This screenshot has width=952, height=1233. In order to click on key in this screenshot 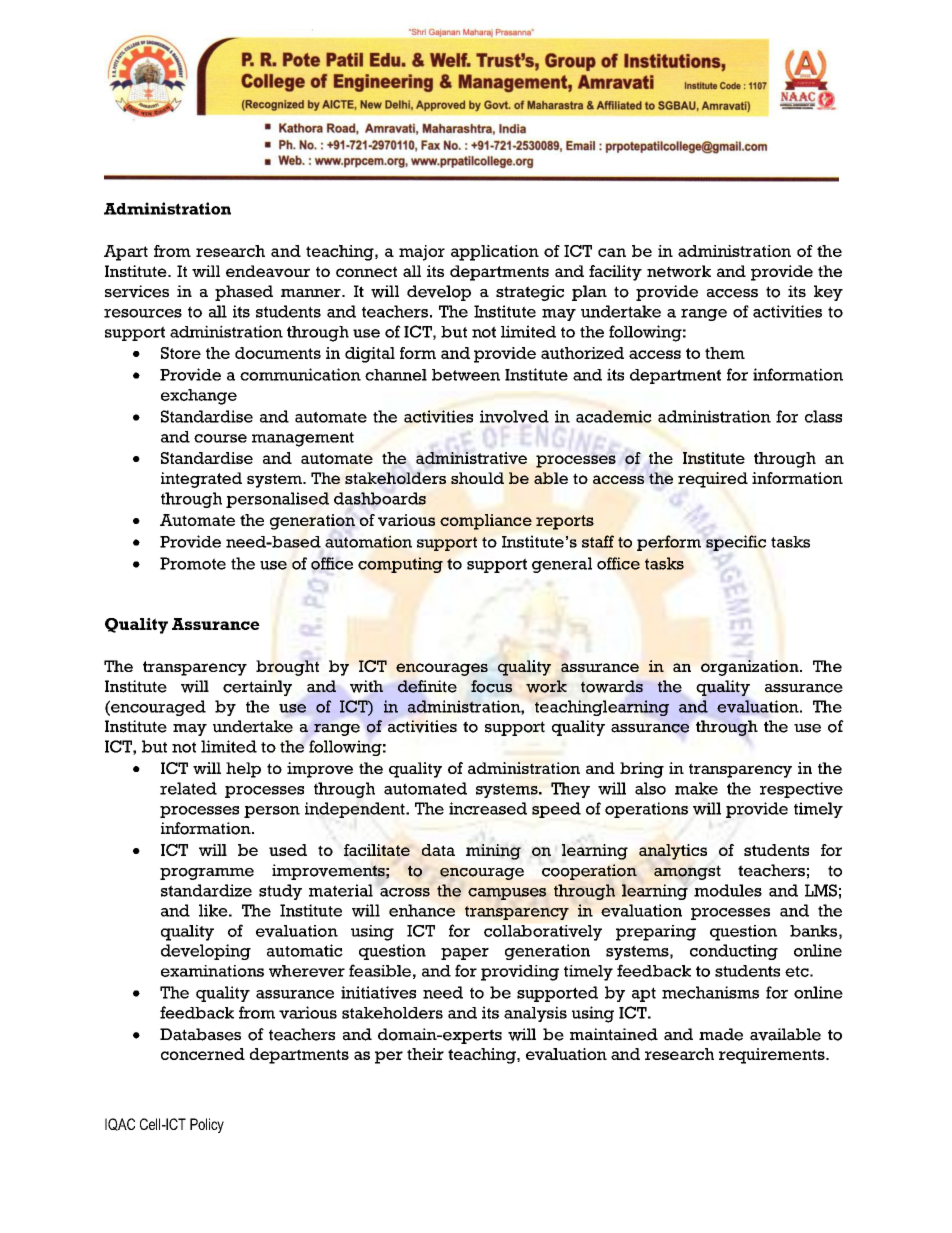, I will do `click(828, 293)`.
